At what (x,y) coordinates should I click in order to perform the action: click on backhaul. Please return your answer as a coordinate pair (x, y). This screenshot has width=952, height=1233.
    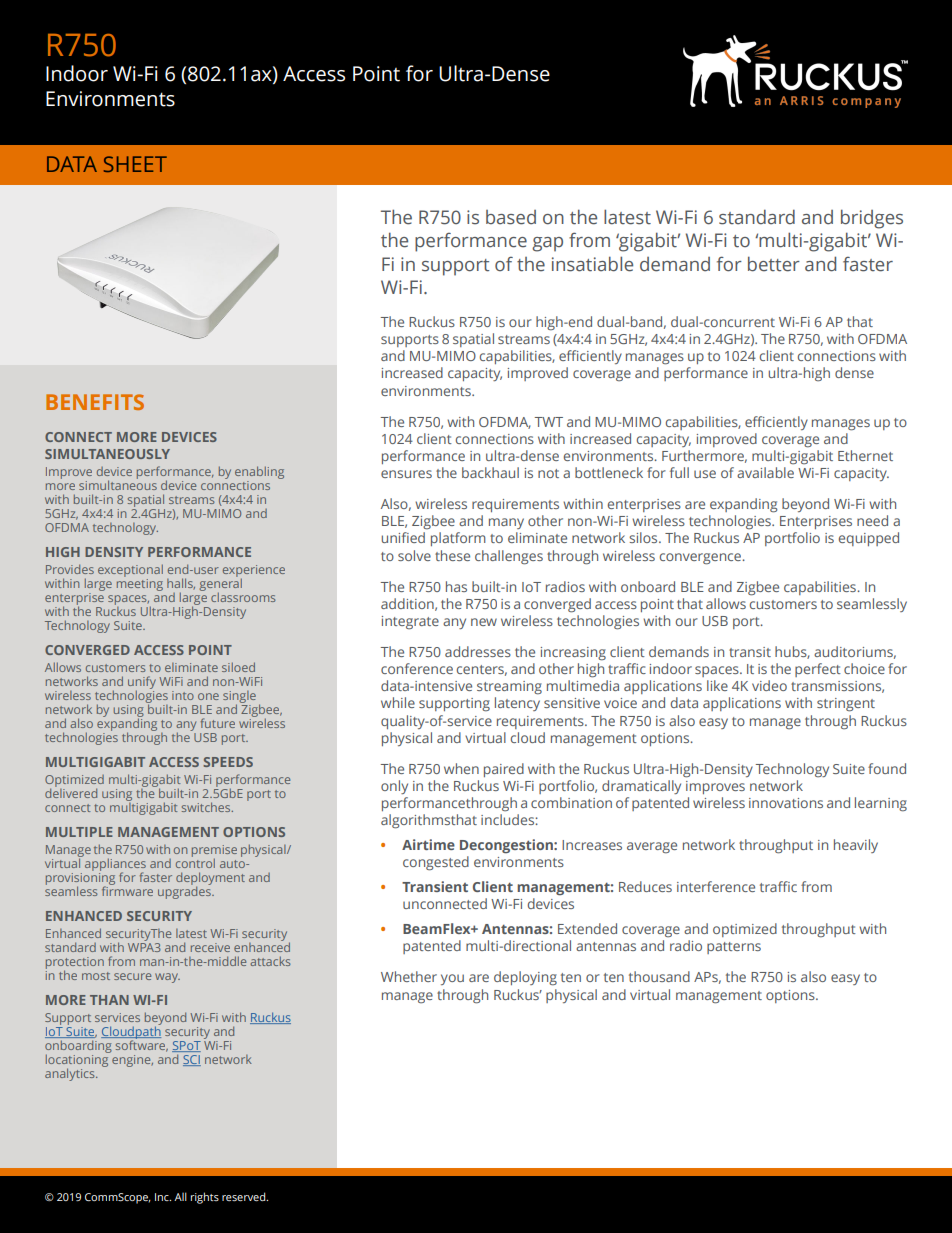
    Looking at the image, I should click on (490, 472).
